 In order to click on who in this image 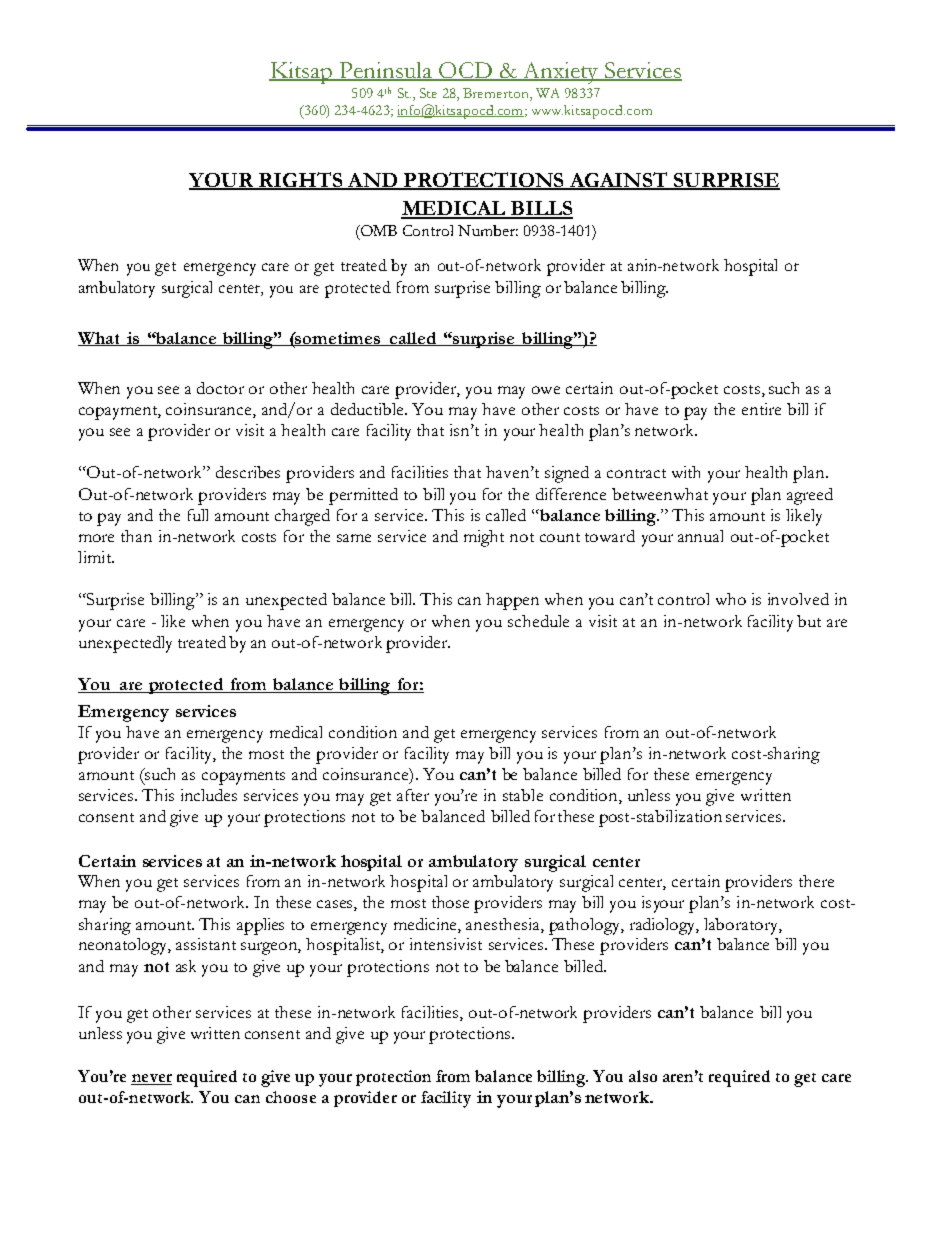, I will do `click(731, 599)`.
